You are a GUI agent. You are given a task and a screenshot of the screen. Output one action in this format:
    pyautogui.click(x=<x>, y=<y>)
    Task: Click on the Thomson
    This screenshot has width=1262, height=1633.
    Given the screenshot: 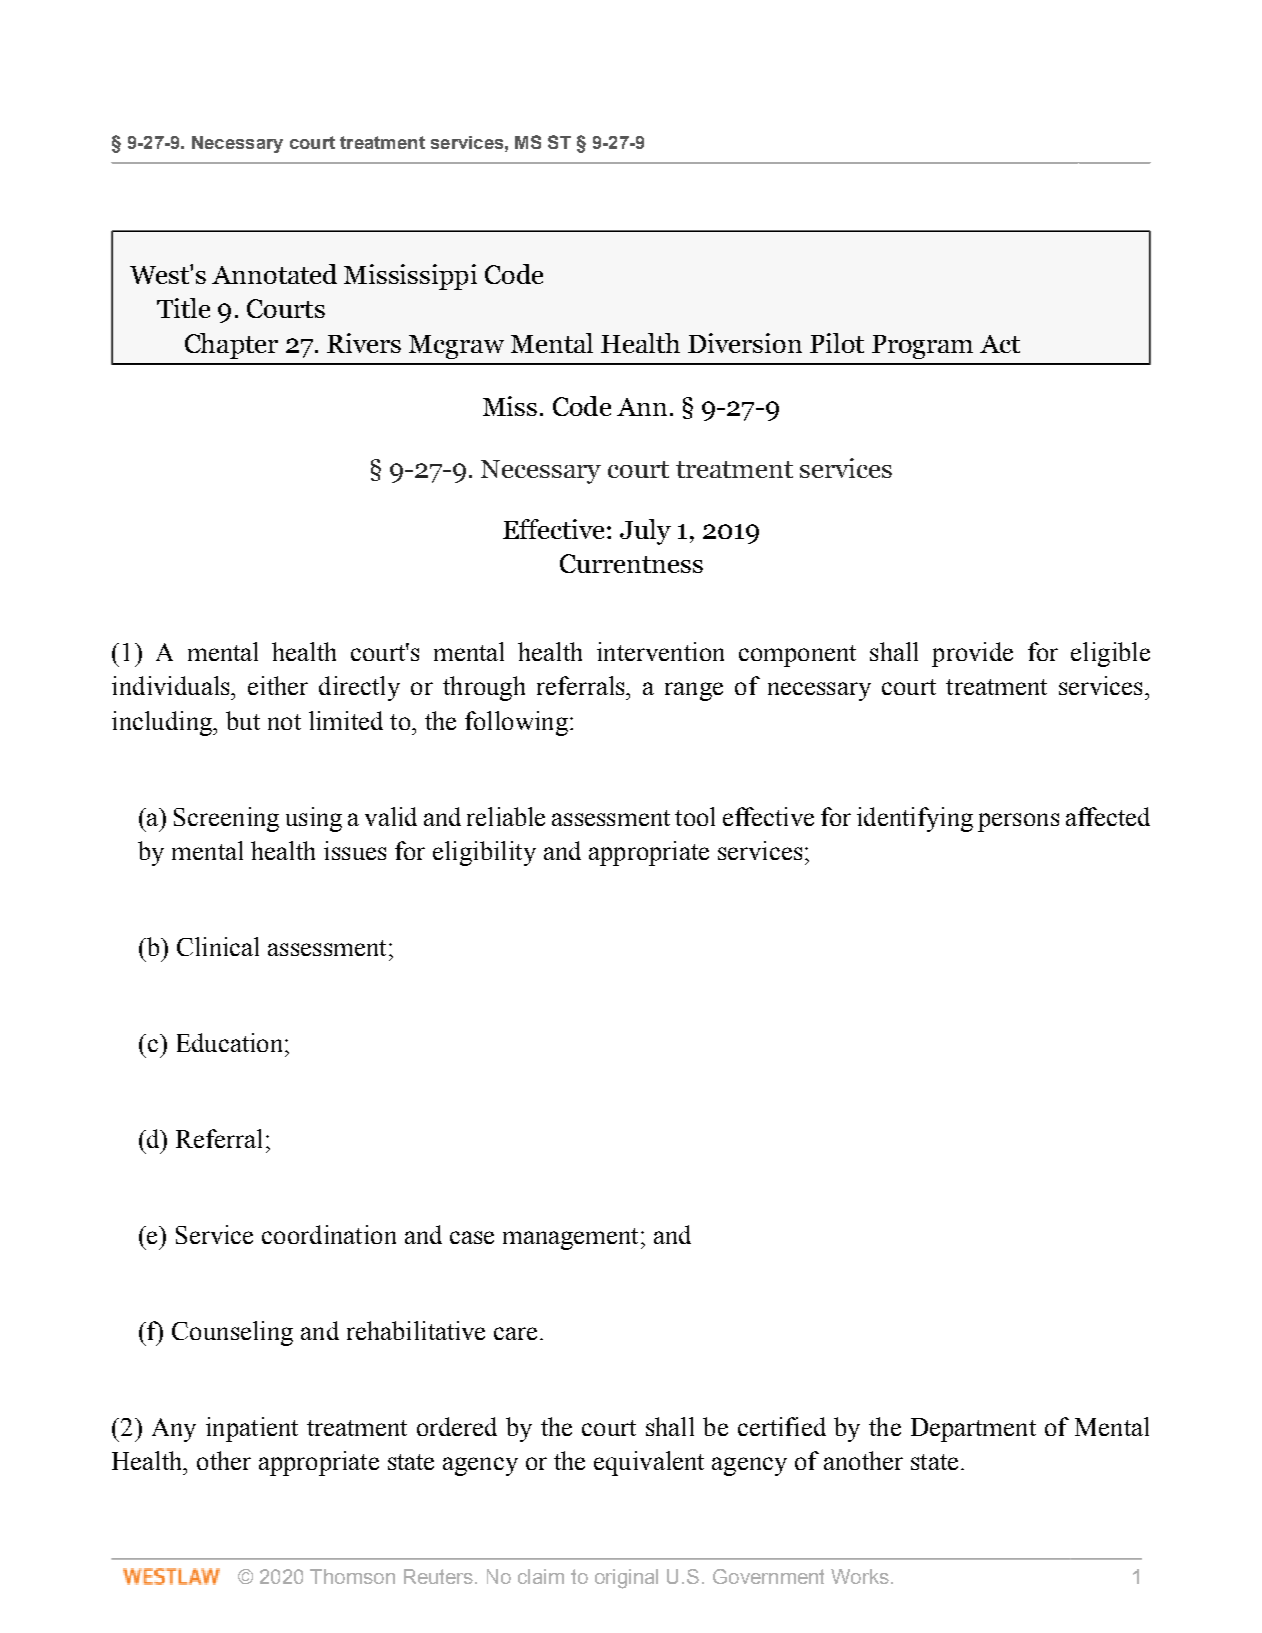 What is the action you would take?
    pyautogui.click(x=352, y=1576)
